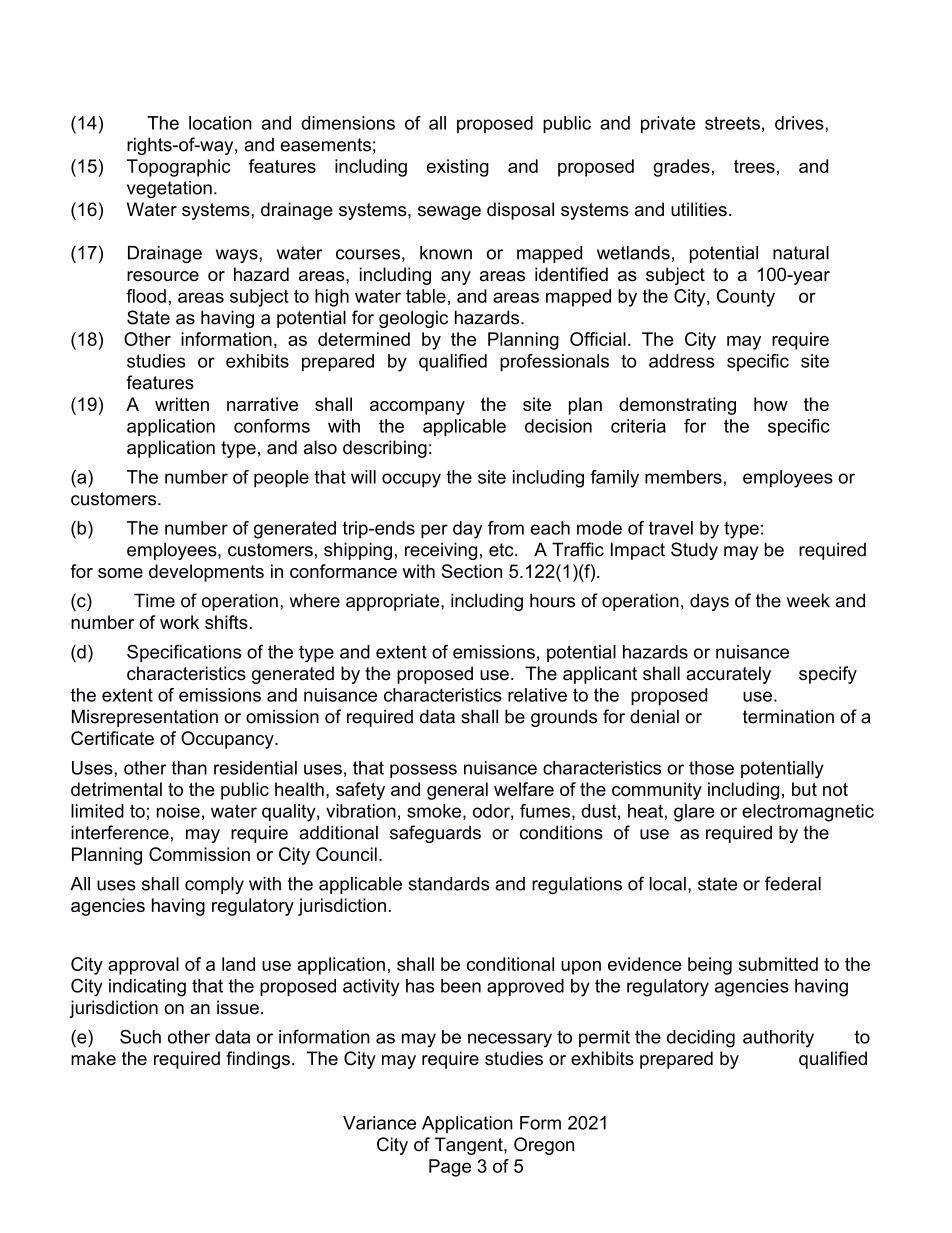 This screenshot has width=952, height=1233. I want to click on Topographic, so click(179, 168).
